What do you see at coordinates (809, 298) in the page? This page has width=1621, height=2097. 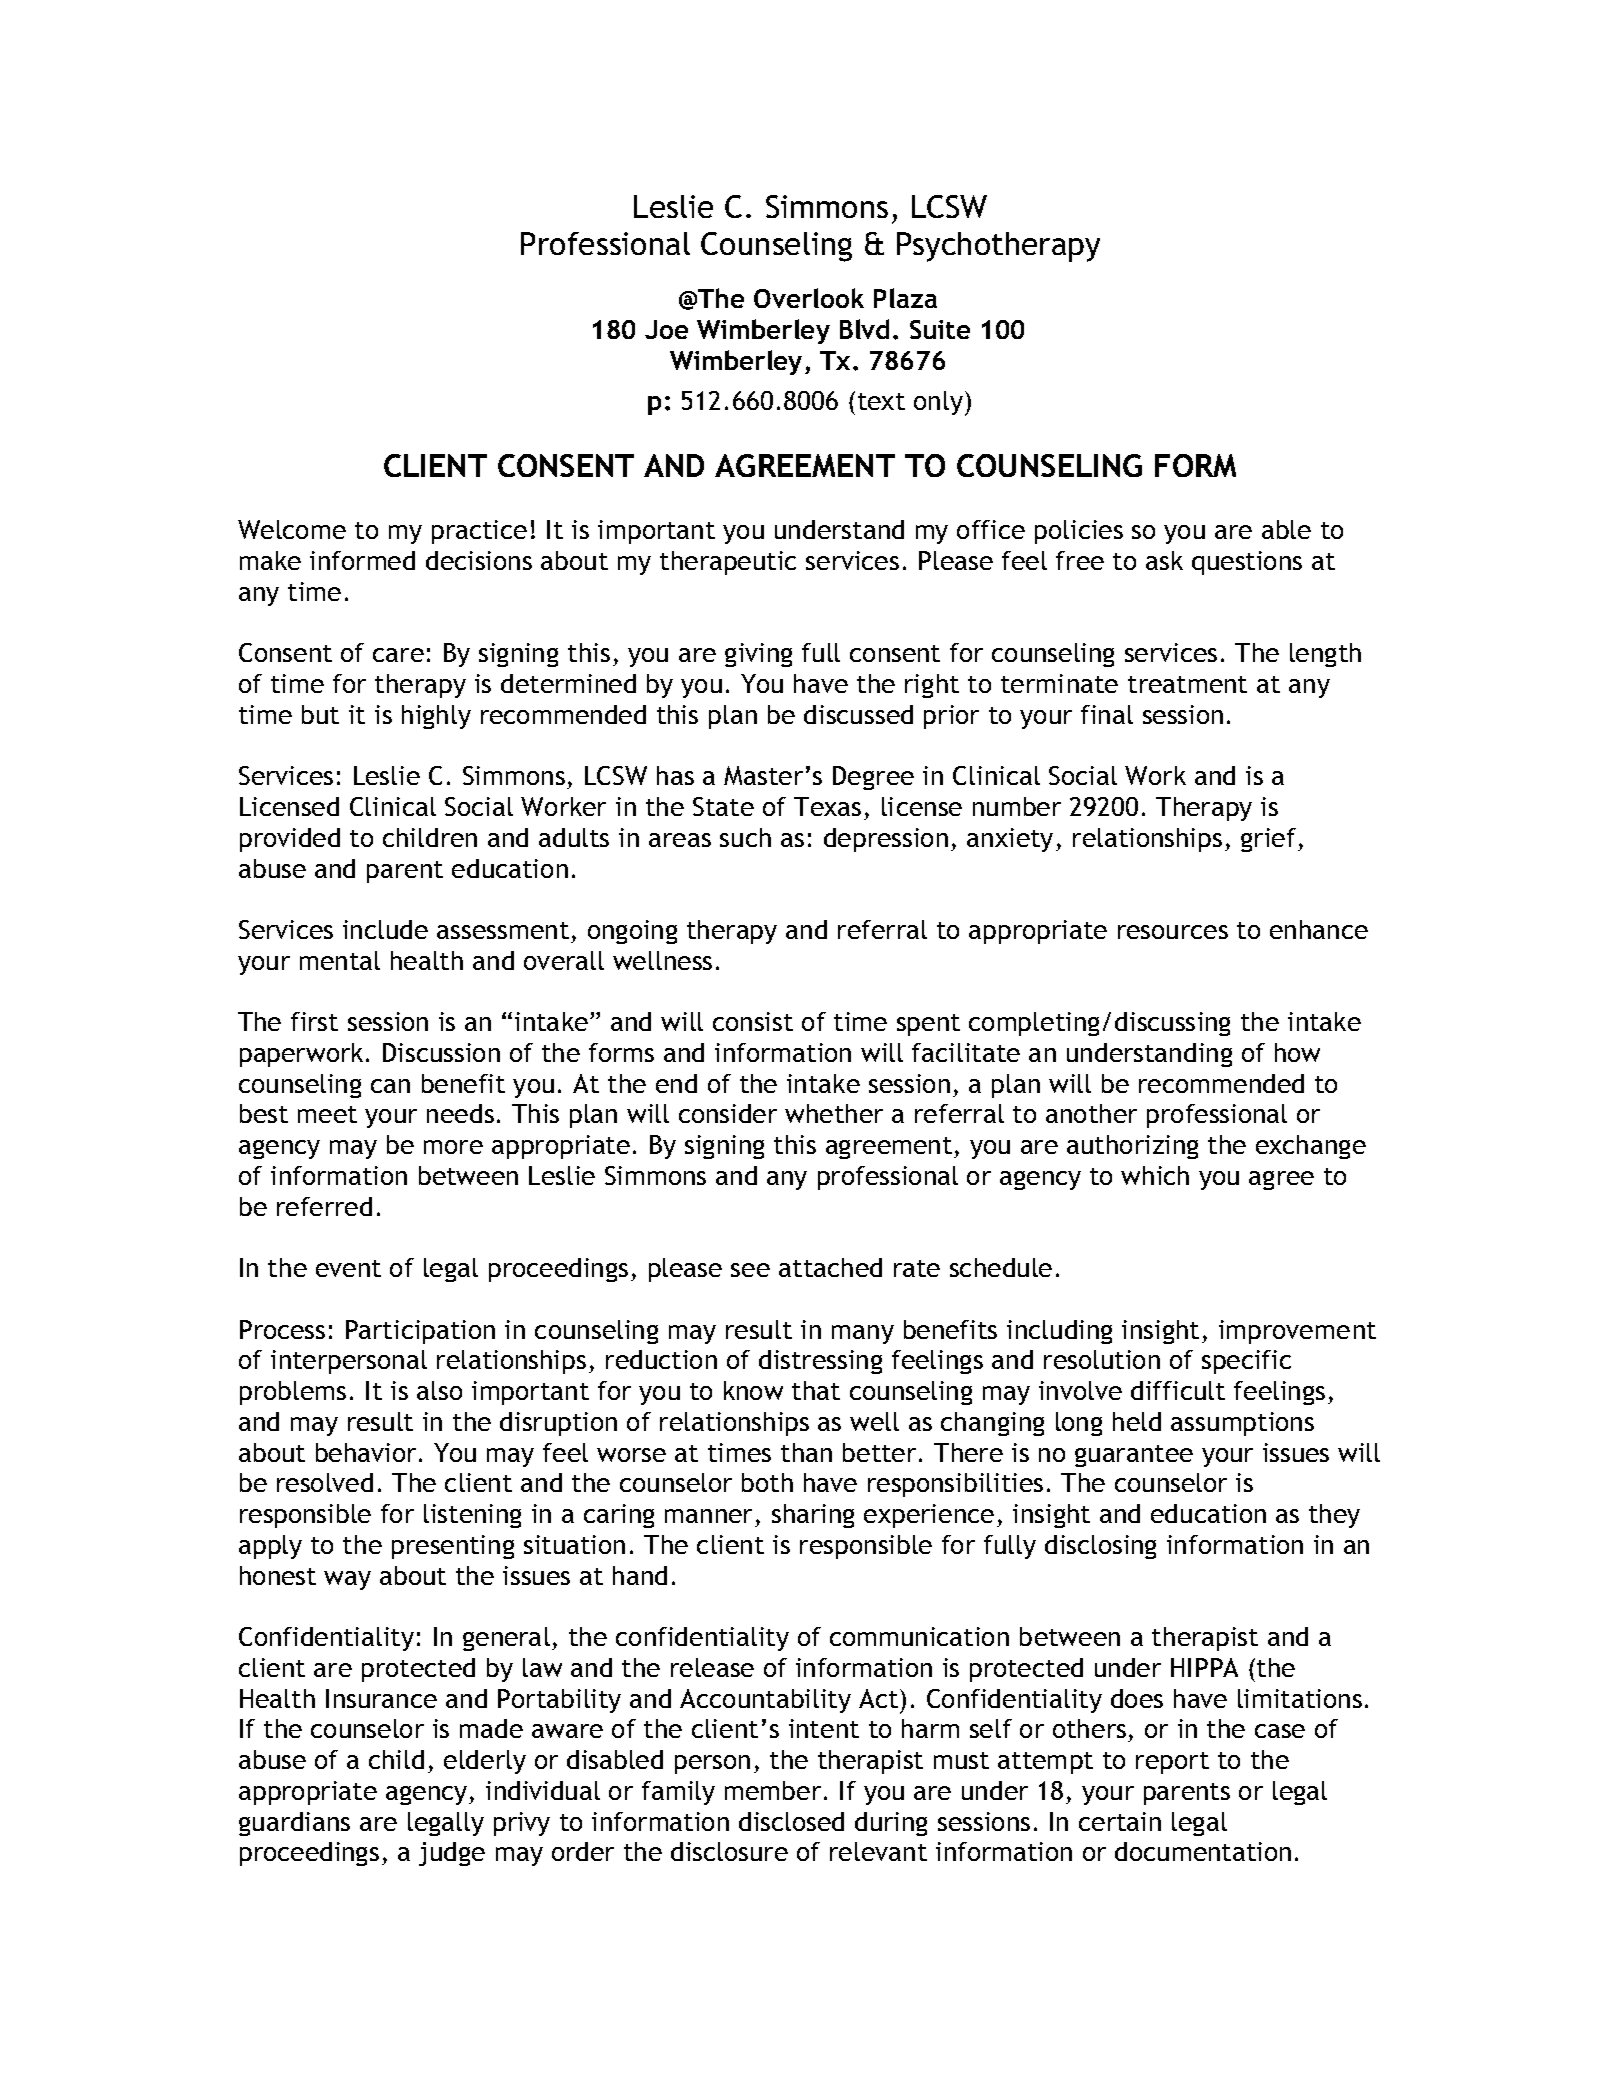 I see `Overlook` at bounding box center [809, 298].
